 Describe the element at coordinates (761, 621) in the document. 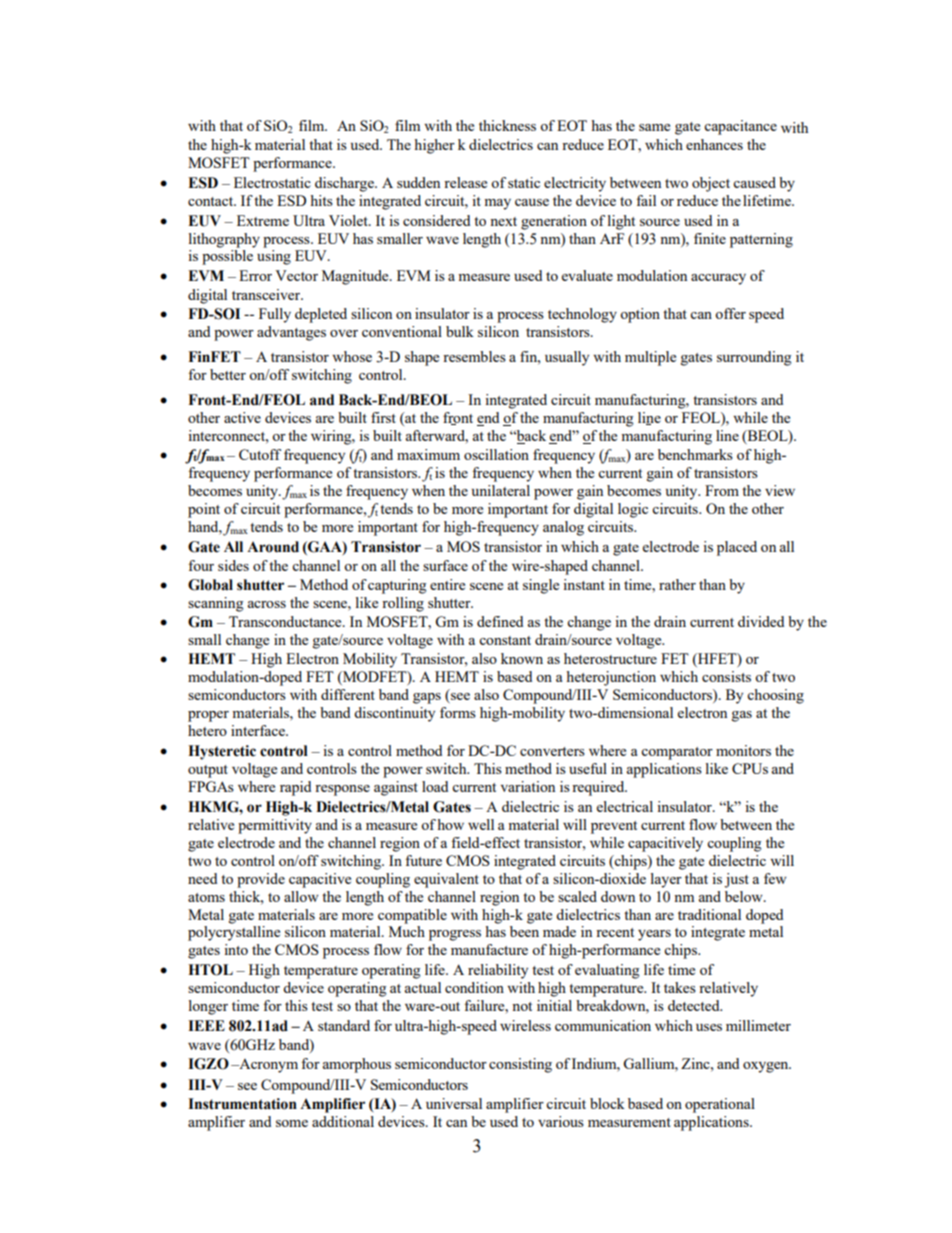

I see `divided` at that location.
